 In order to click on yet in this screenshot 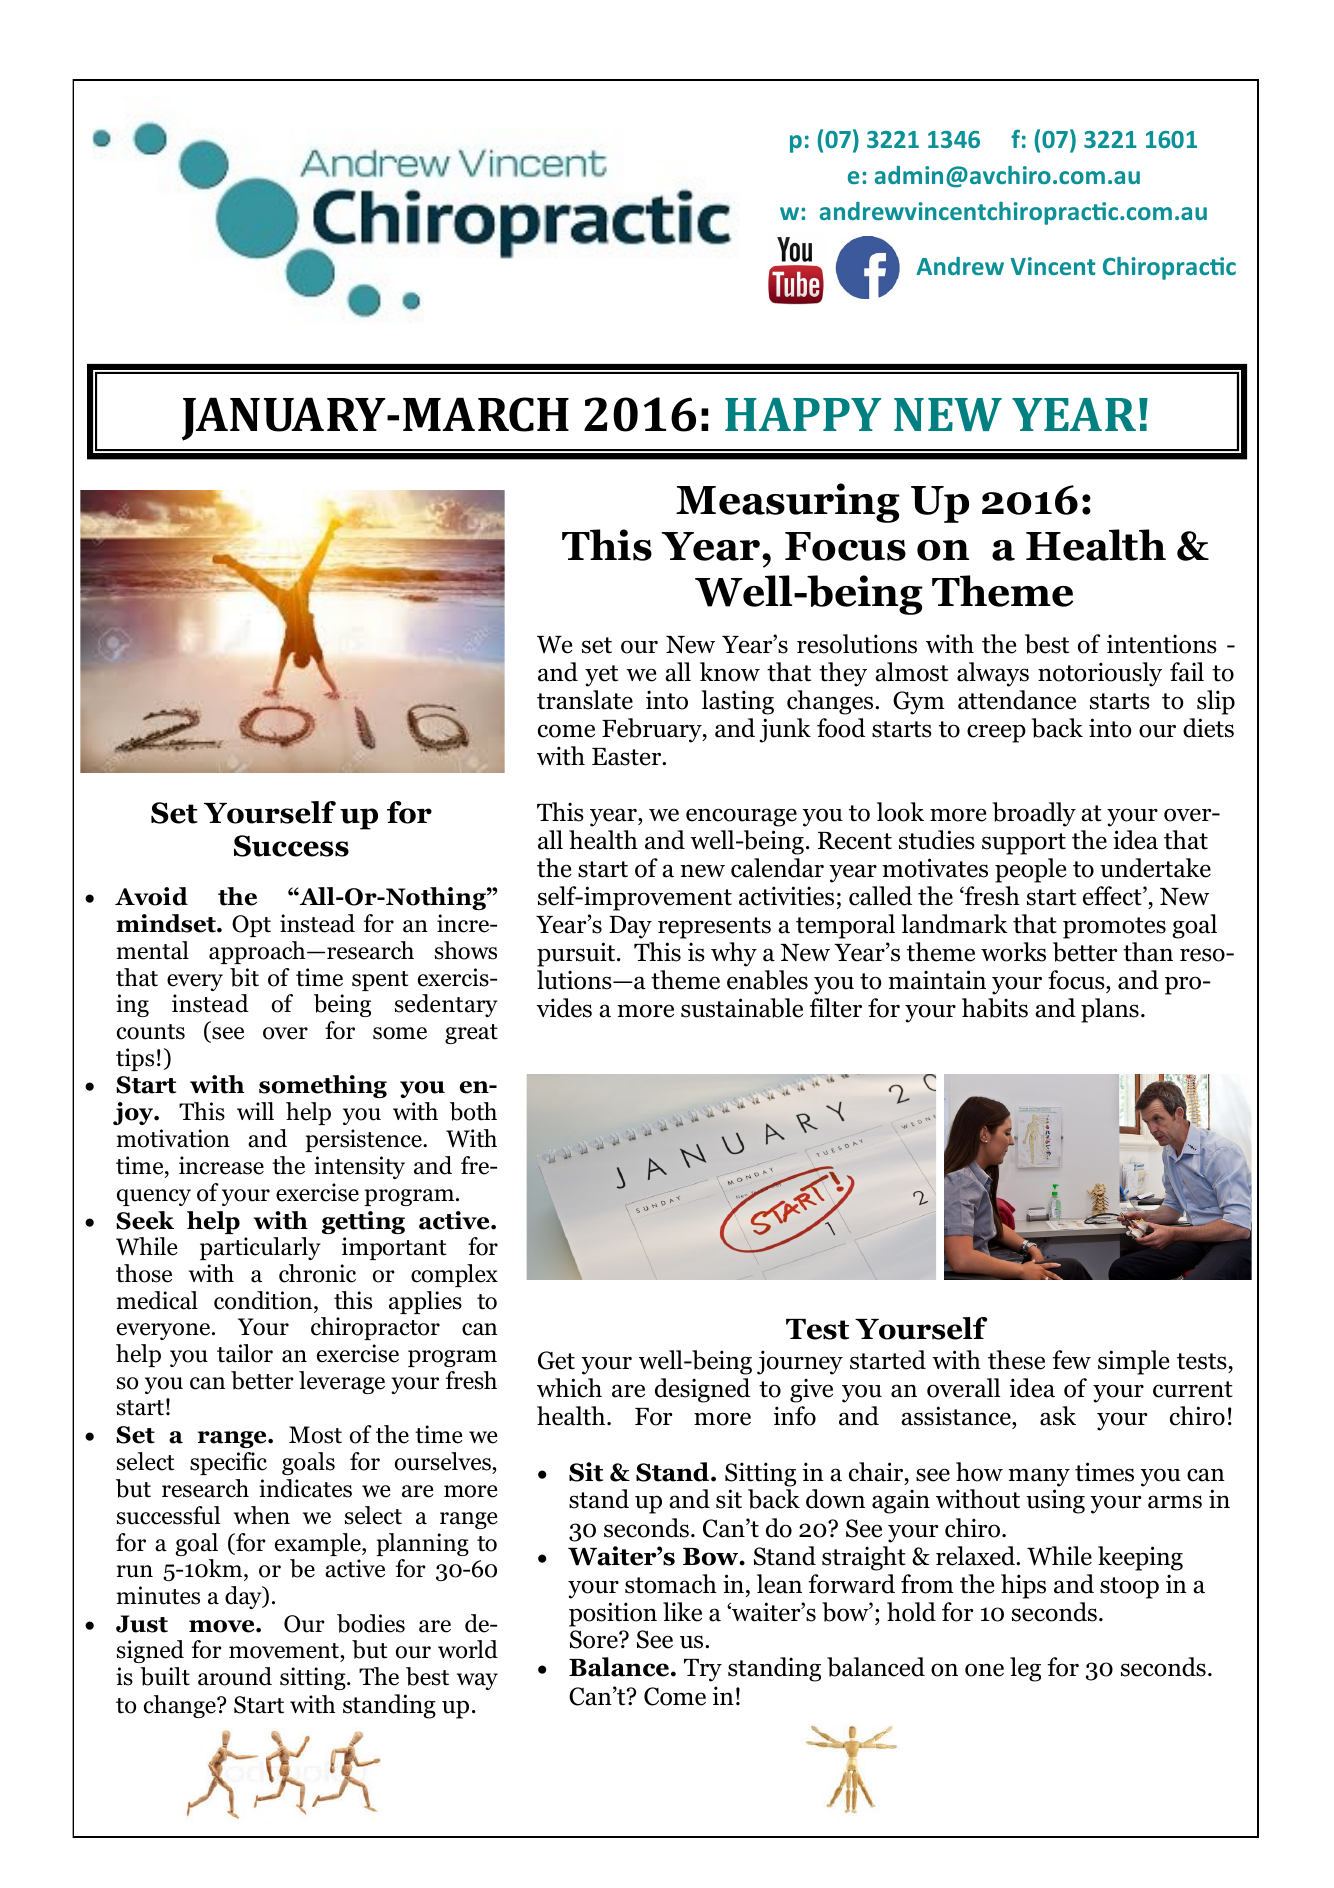, I will do `click(601, 676)`.
